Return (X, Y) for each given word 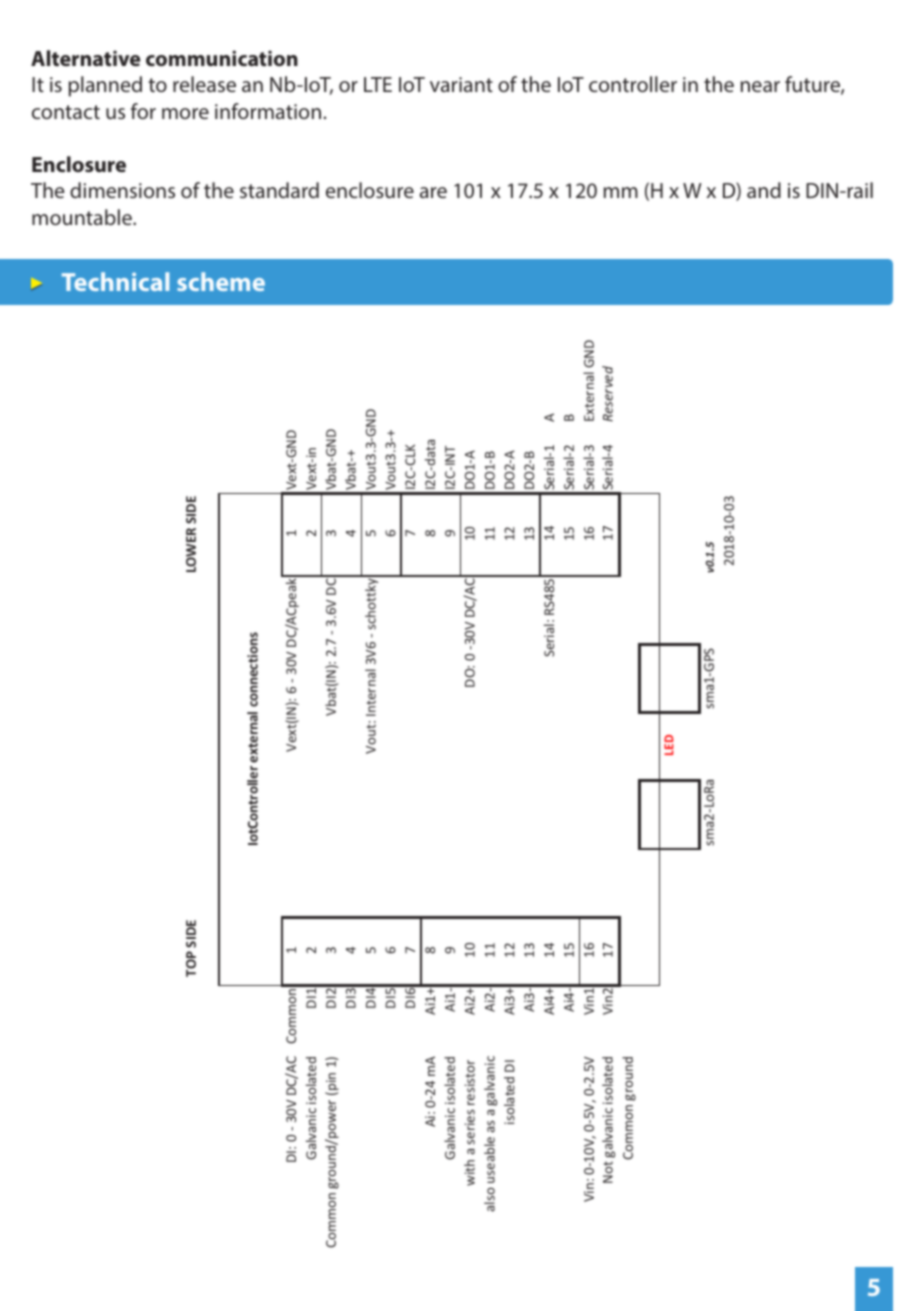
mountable (83, 217)
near (760, 86)
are (433, 192)
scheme (221, 281)
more (185, 113)
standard (279, 190)
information (268, 111)
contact (66, 112)
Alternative (85, 58)
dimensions (122, 190)
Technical (115, 281)
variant (461, 84)
